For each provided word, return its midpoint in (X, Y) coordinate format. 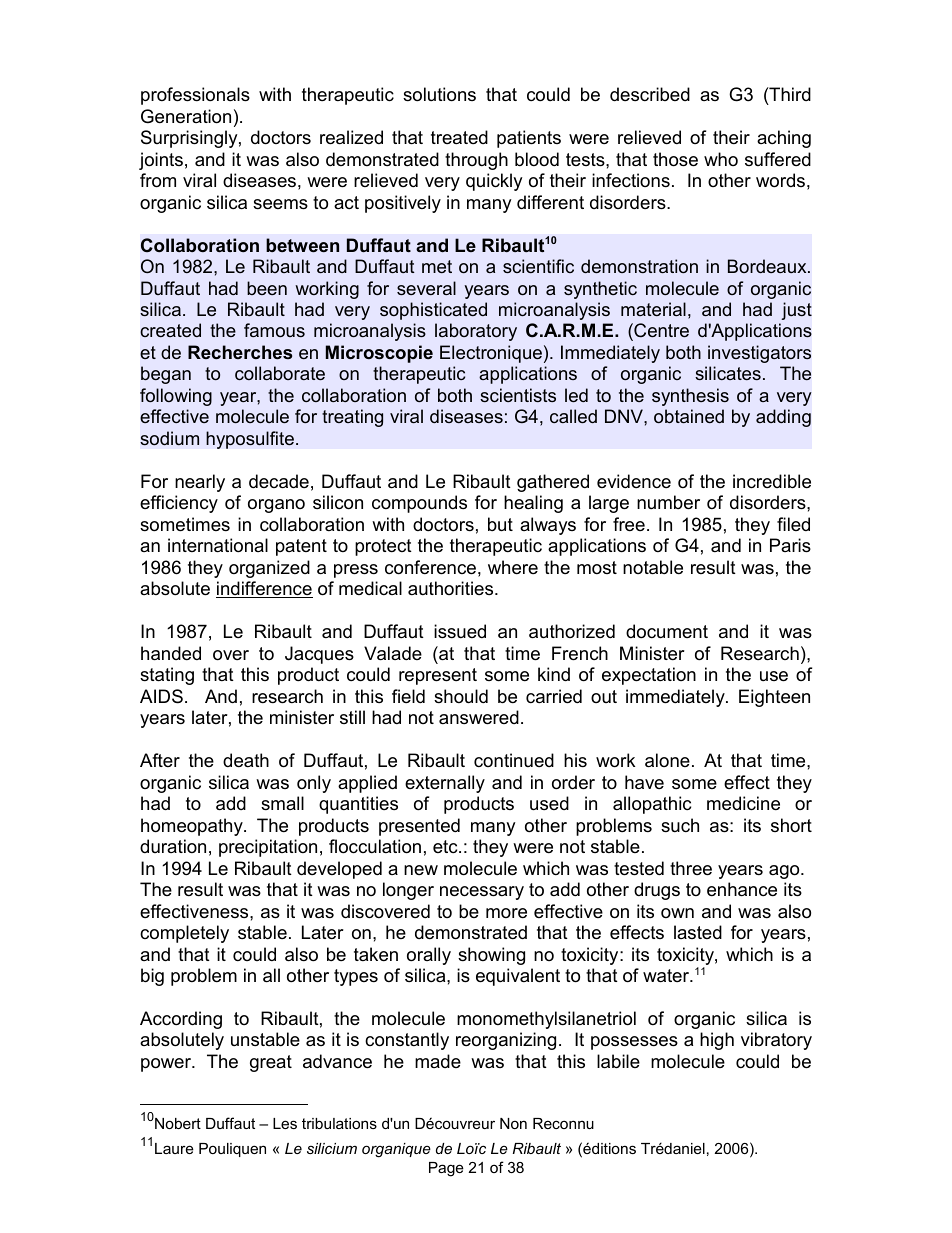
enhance (742, 889)
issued (460, 631)
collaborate (280, 373)
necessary (482, 893)
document (667, 631)
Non (513, 1123)
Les (285, 1123)
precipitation (268, 848)
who (721, 159)
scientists (518, 395)
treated (459, 137)
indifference (264, 589)
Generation (186, 116)
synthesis (690, 397)
